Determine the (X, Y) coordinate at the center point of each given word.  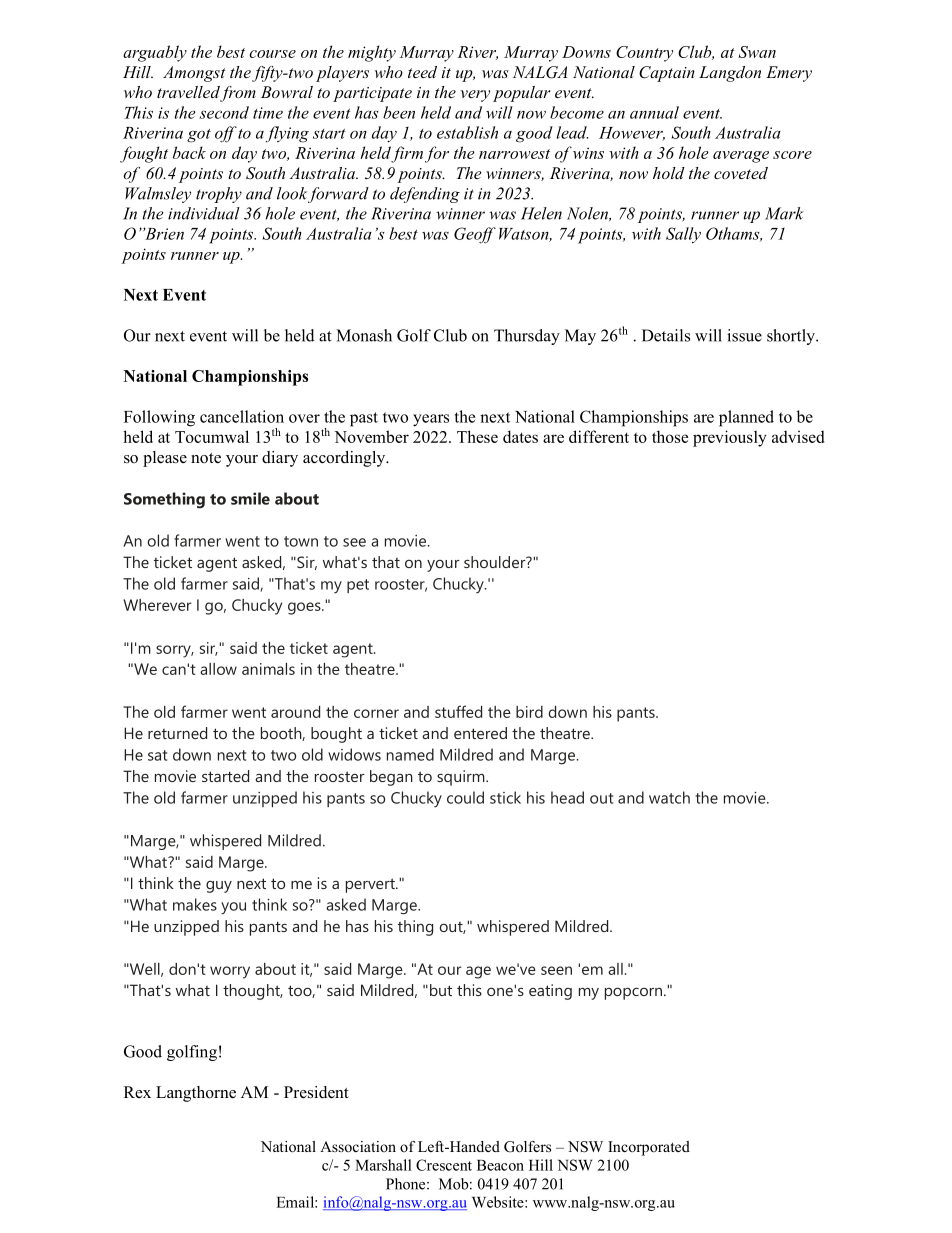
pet (358, 586)
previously (730, 438)
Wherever (157, 605)
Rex (137, 1092)
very (475, 96)
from (238, 94)
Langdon (730, 74)
